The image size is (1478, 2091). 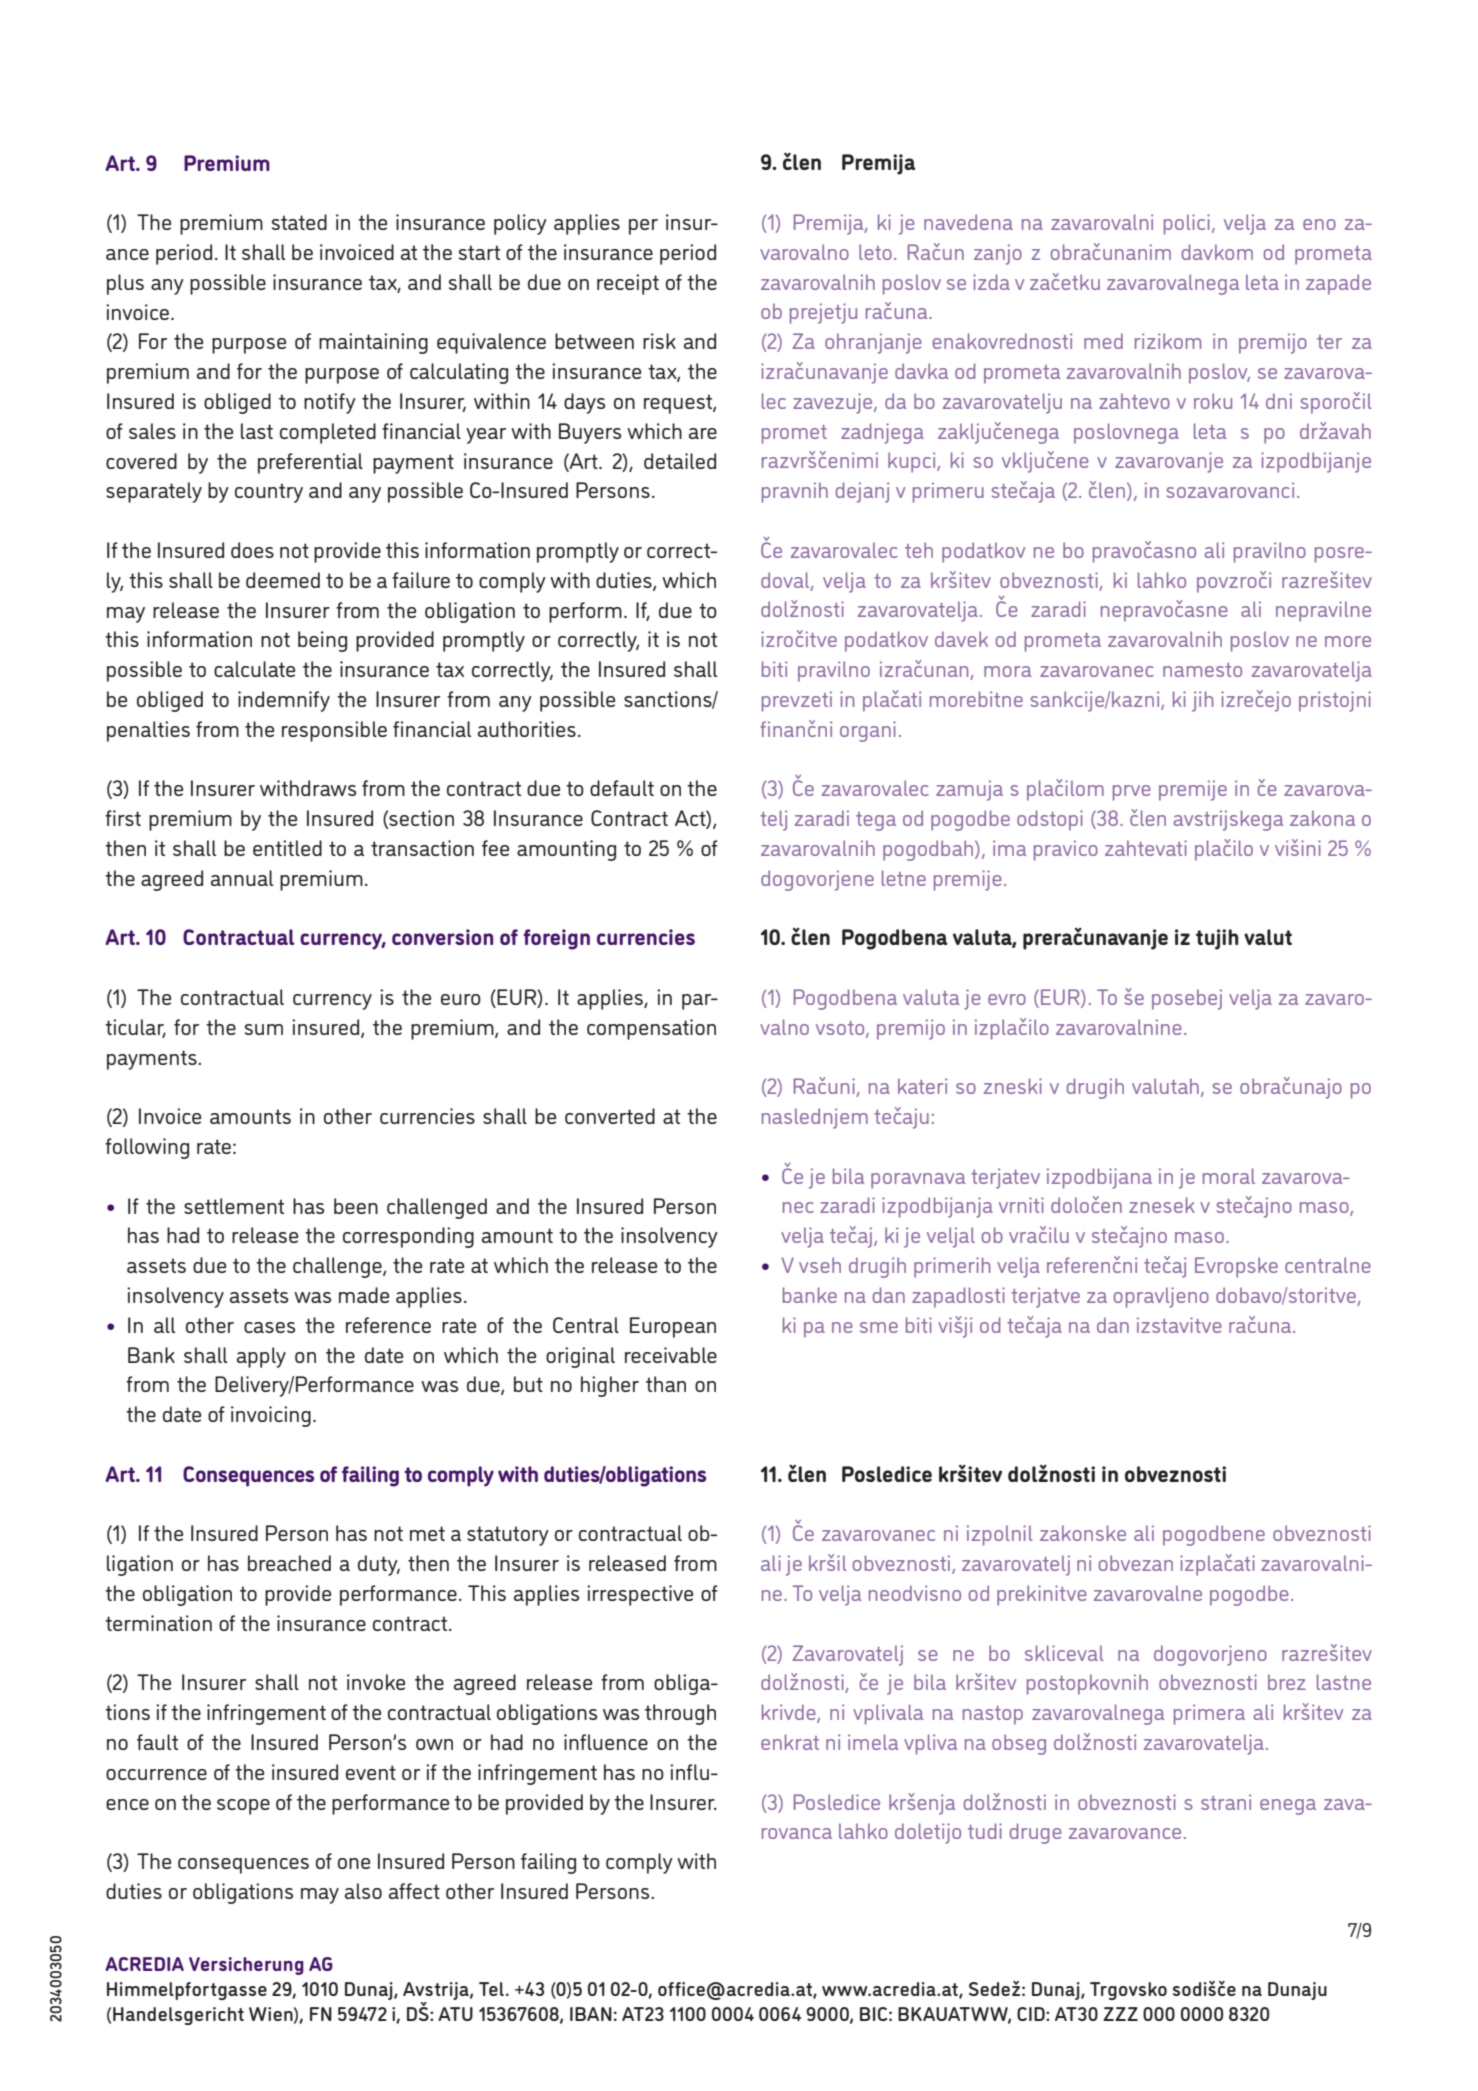 I want to click on also, so click(x=363, y=1891).
